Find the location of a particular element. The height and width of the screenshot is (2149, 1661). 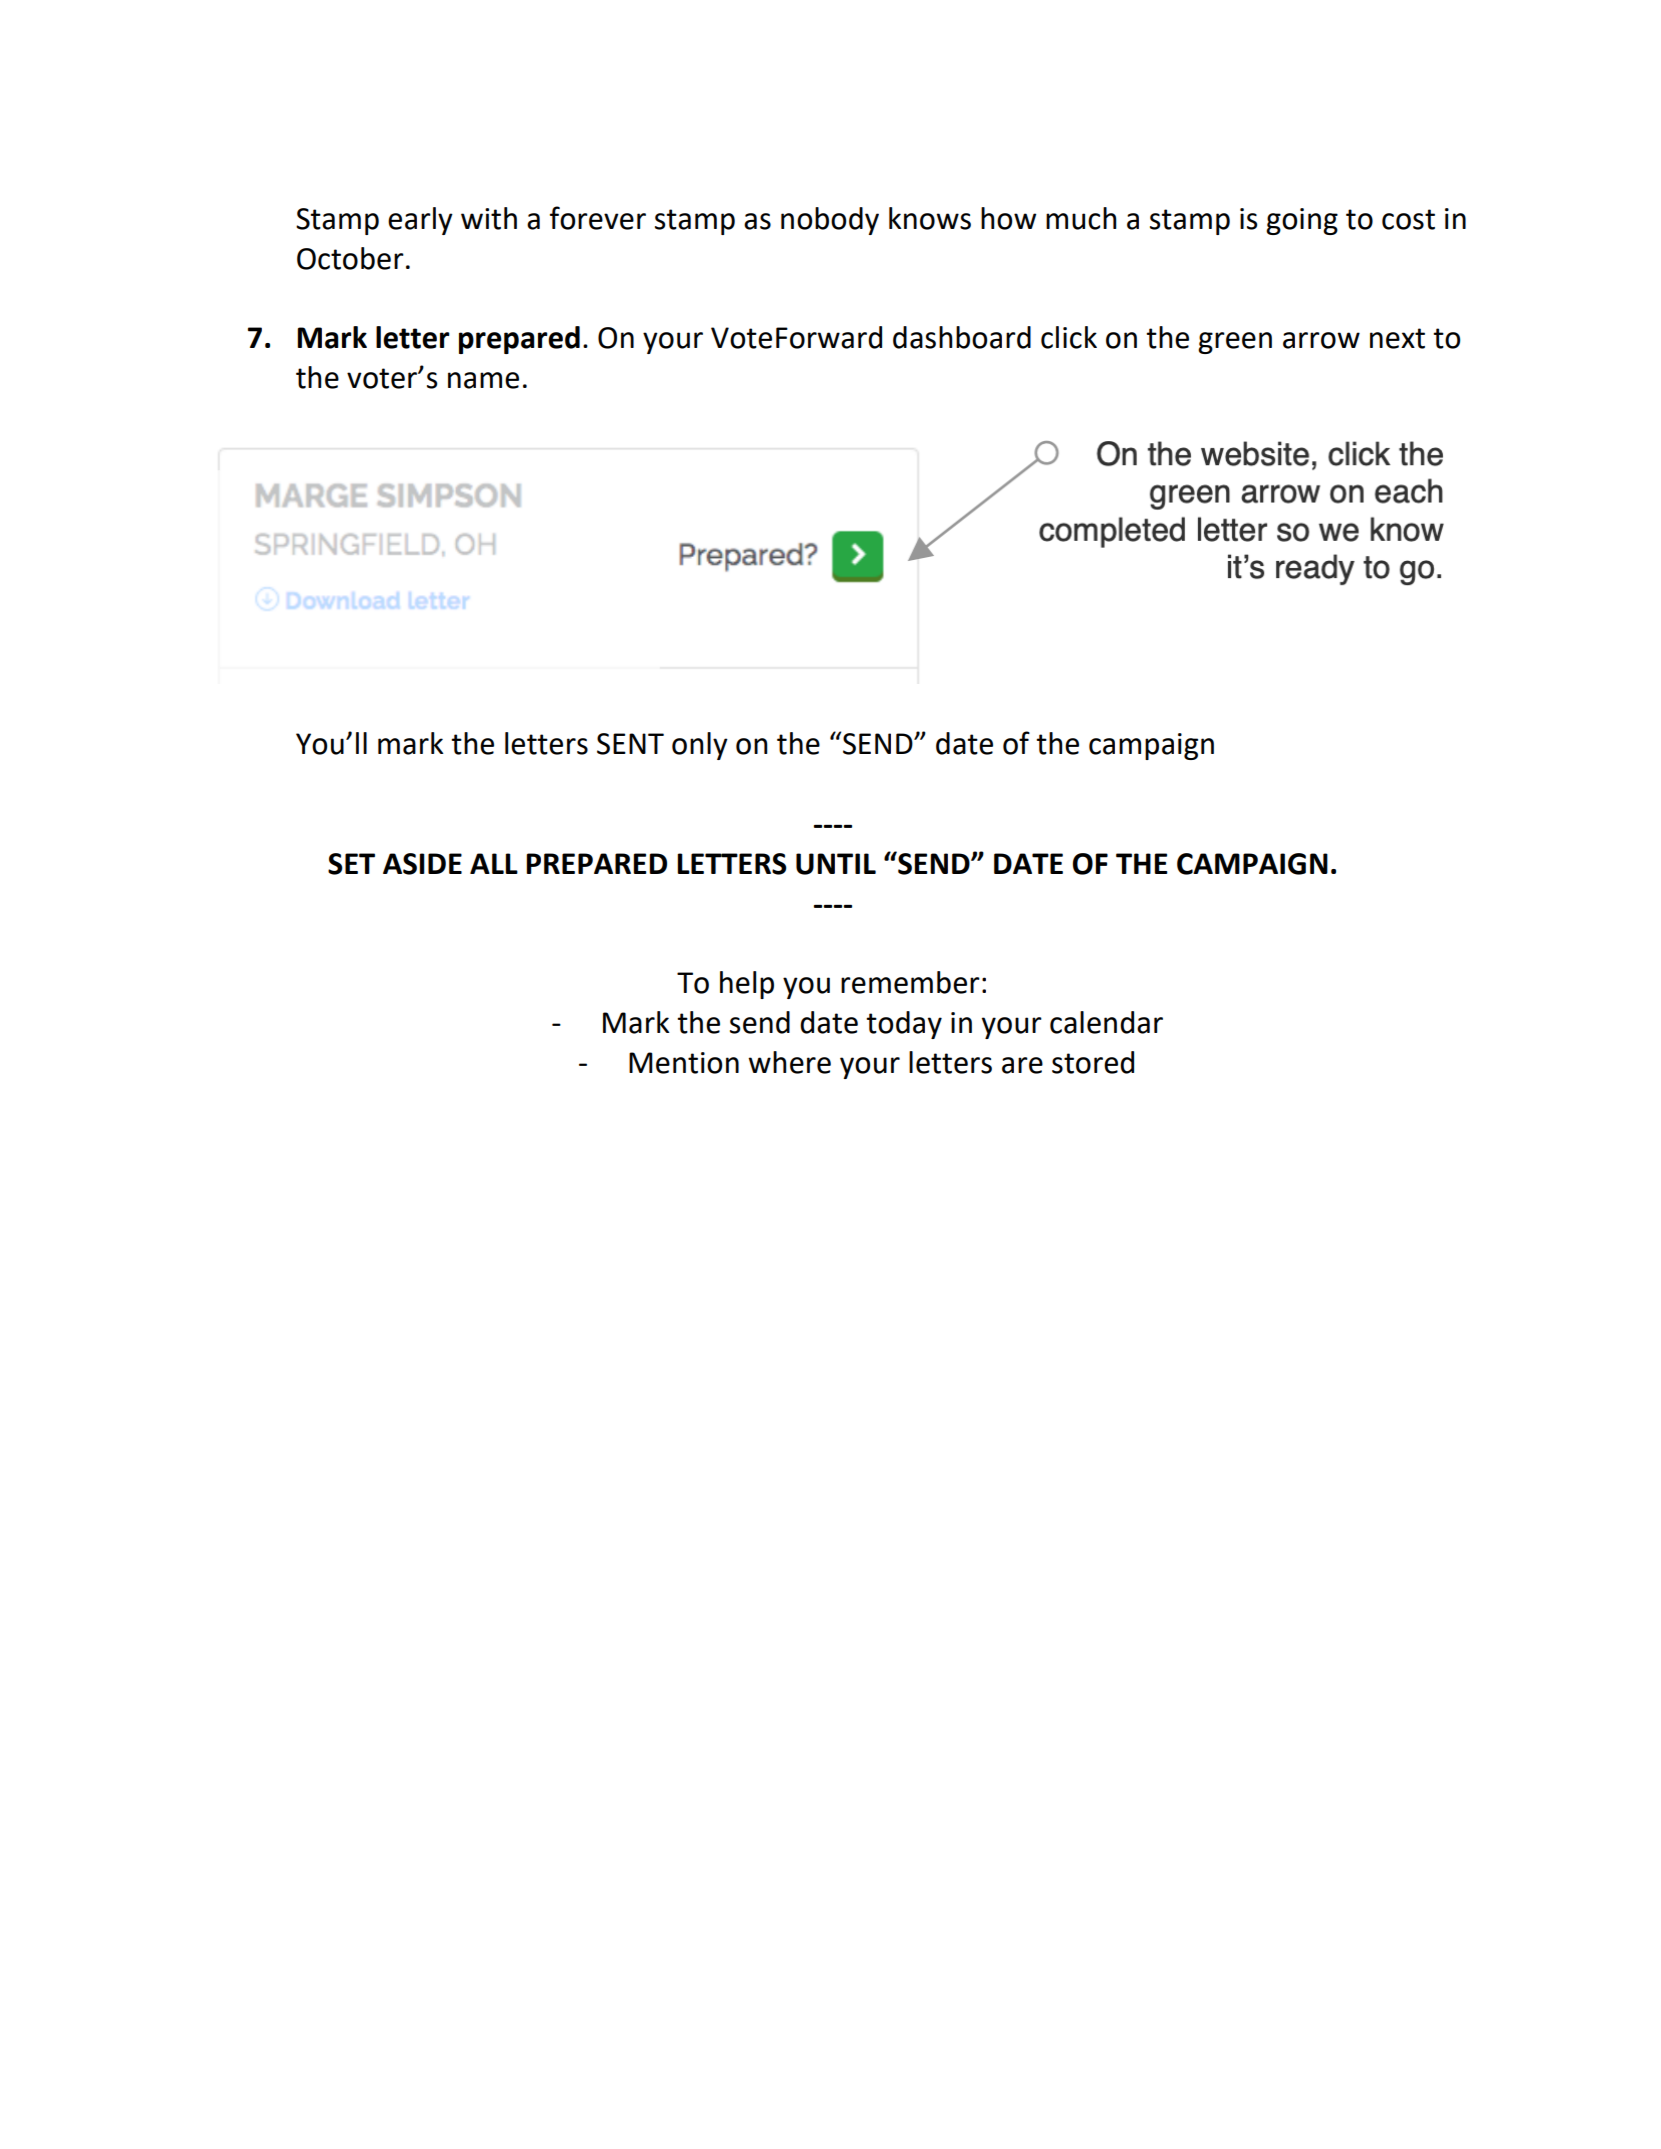

green is located at coordinates (1235, 343).
